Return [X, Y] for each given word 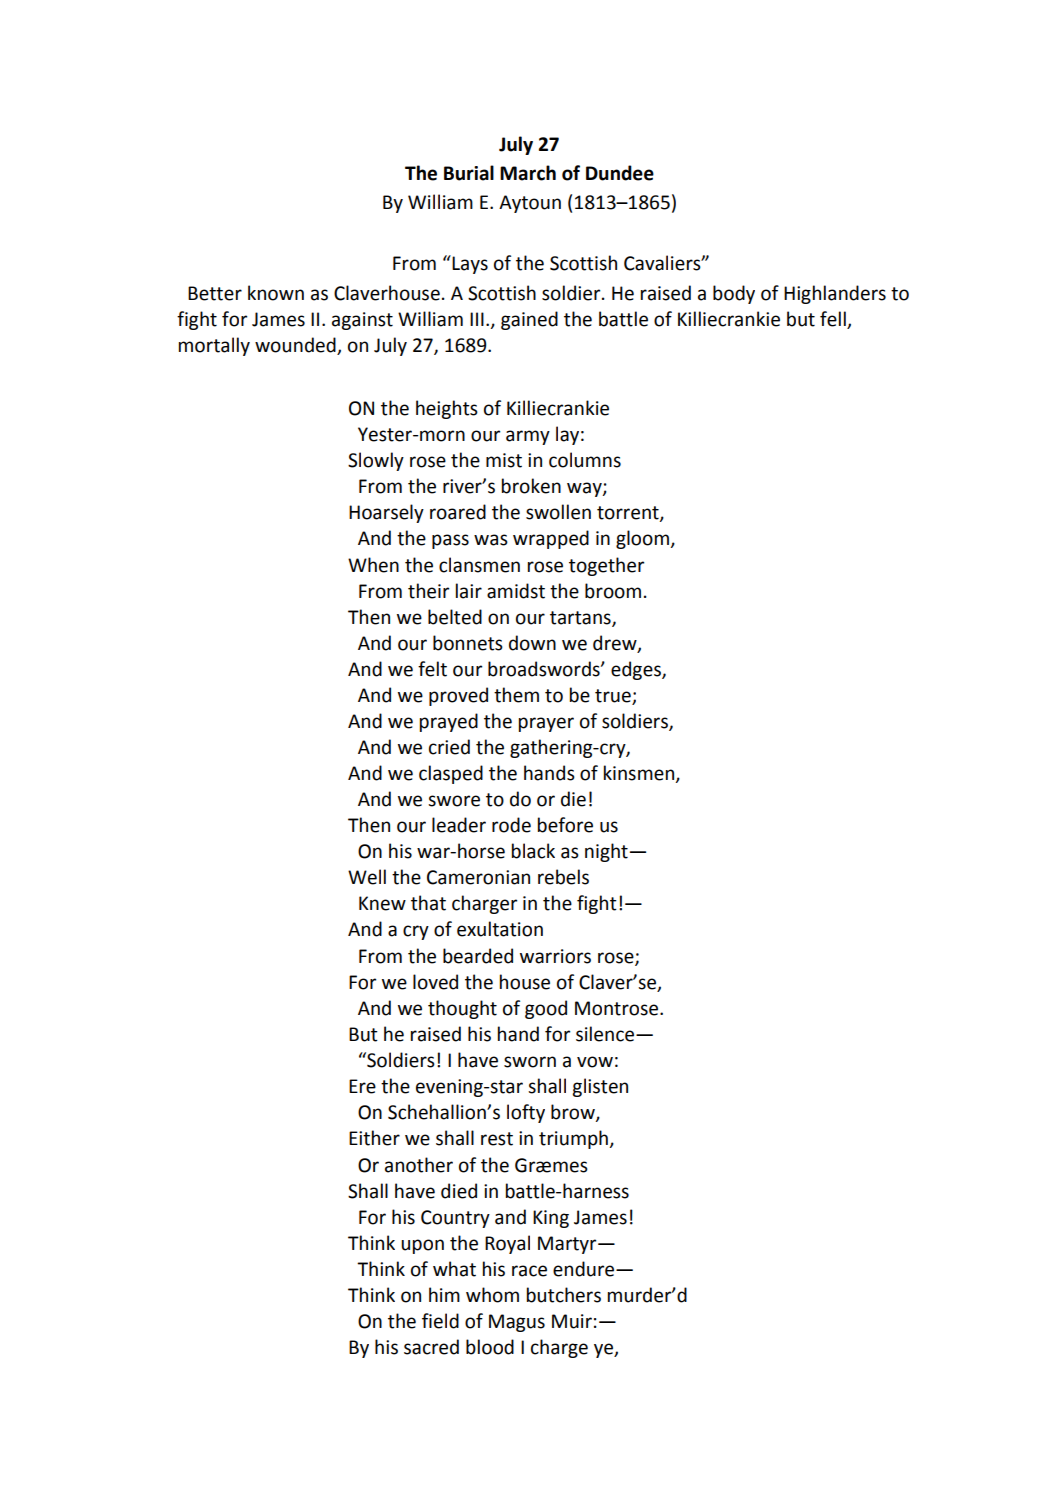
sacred [431, 1347]
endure [585, 1269]
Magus [517, 1323]
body [734, 294]
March [528, 173]
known [276, 293]
